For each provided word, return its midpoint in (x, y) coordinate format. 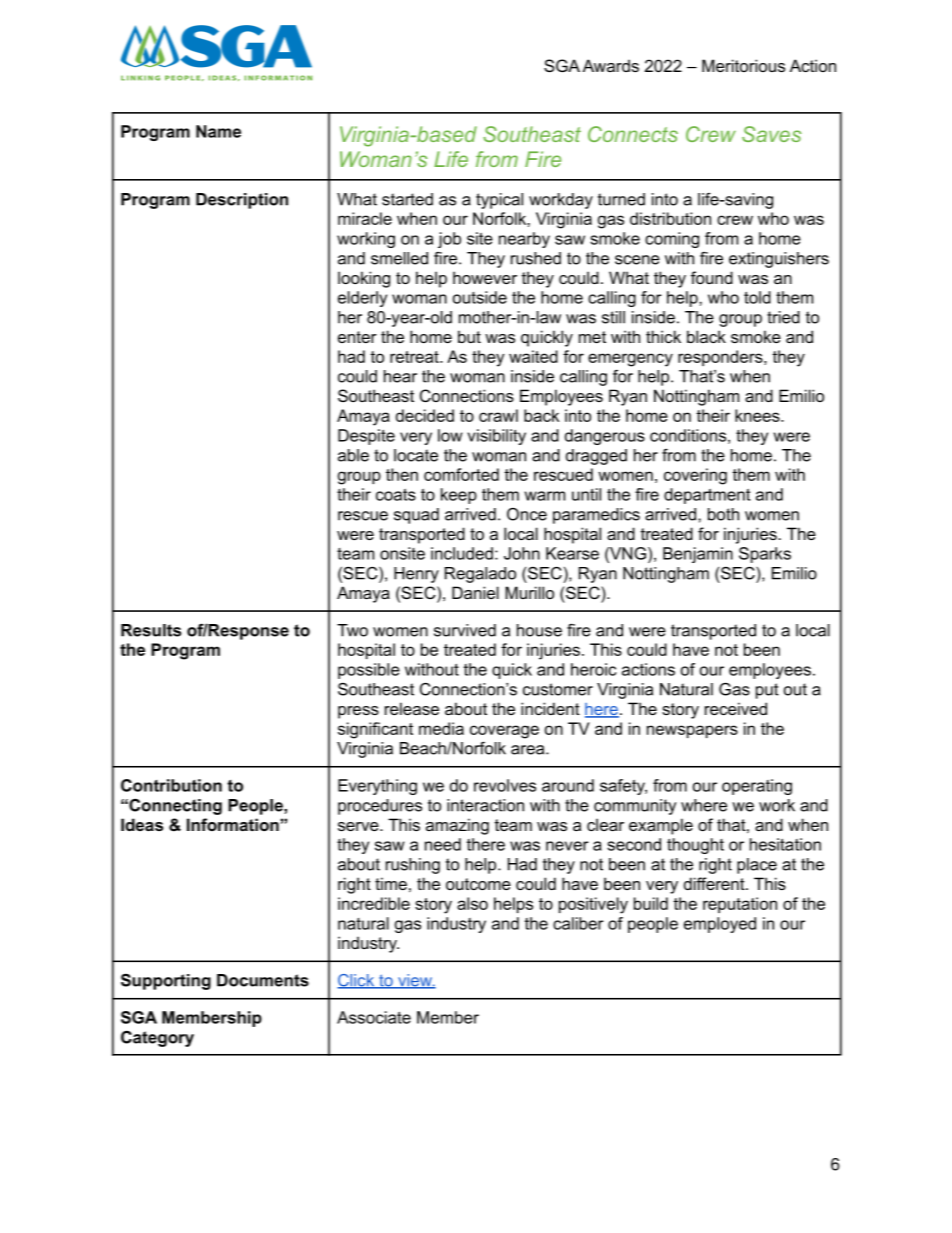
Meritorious (743, 65)
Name (218, 131)
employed (720, 925)
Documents (263, 980)
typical (499, 201)
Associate (374, 1017)
